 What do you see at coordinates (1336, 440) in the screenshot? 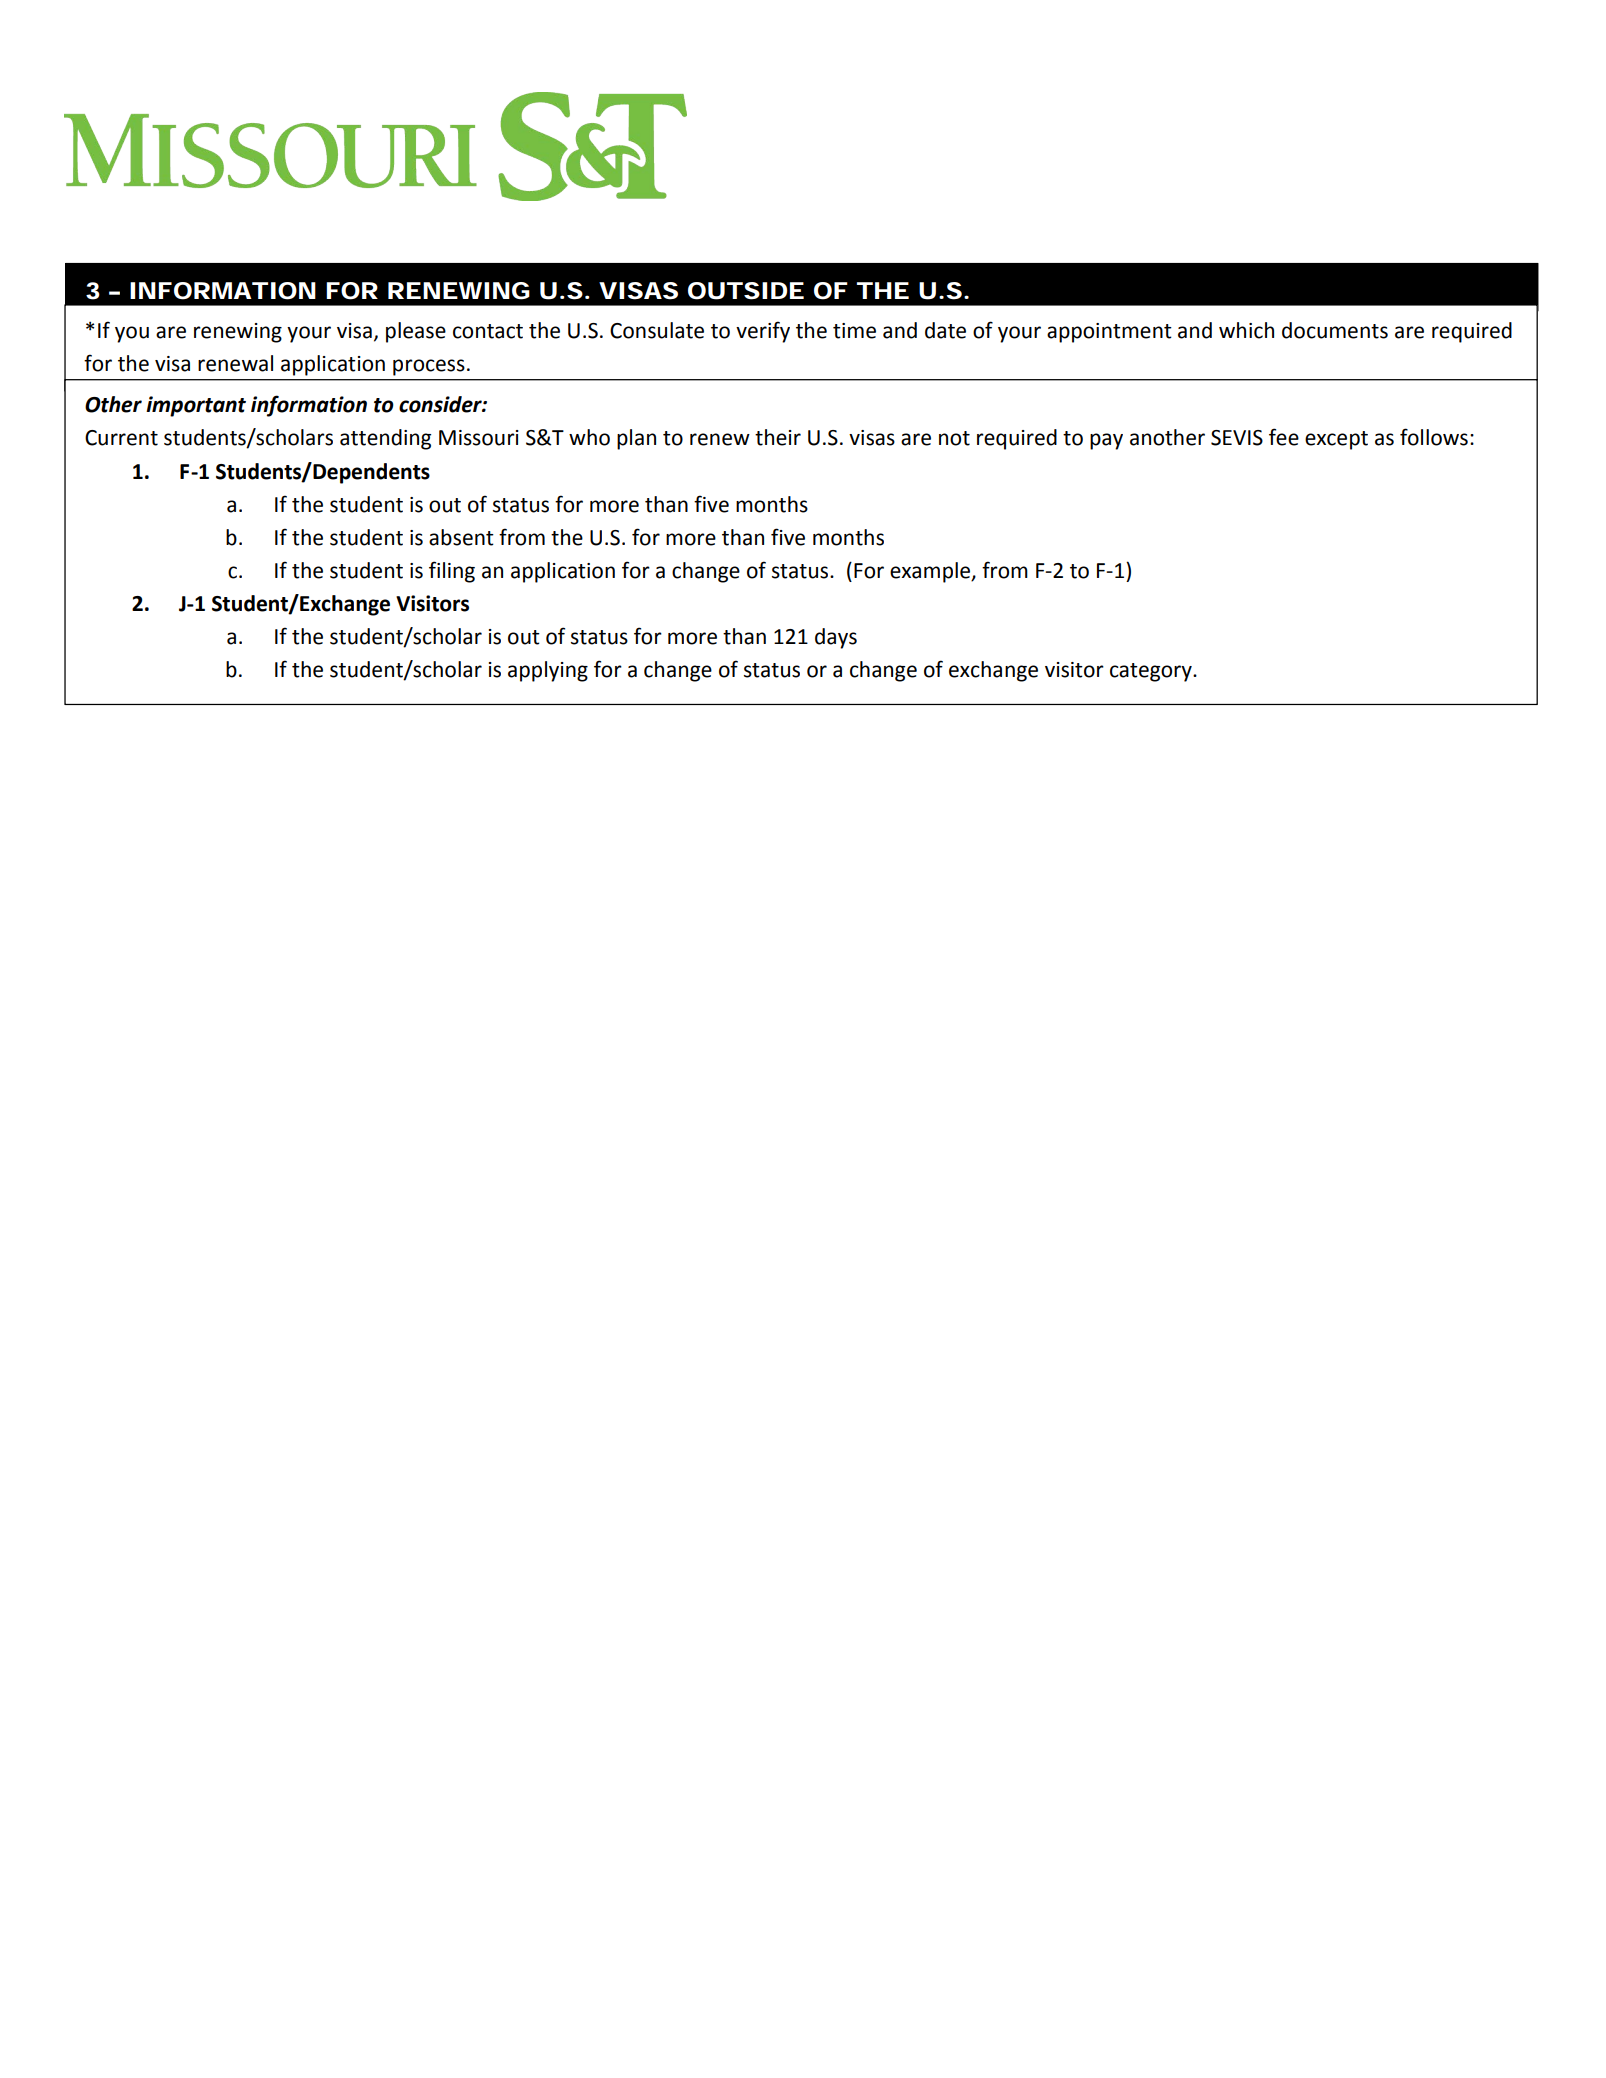
I see `except` at bounding box center [1336, 440].
